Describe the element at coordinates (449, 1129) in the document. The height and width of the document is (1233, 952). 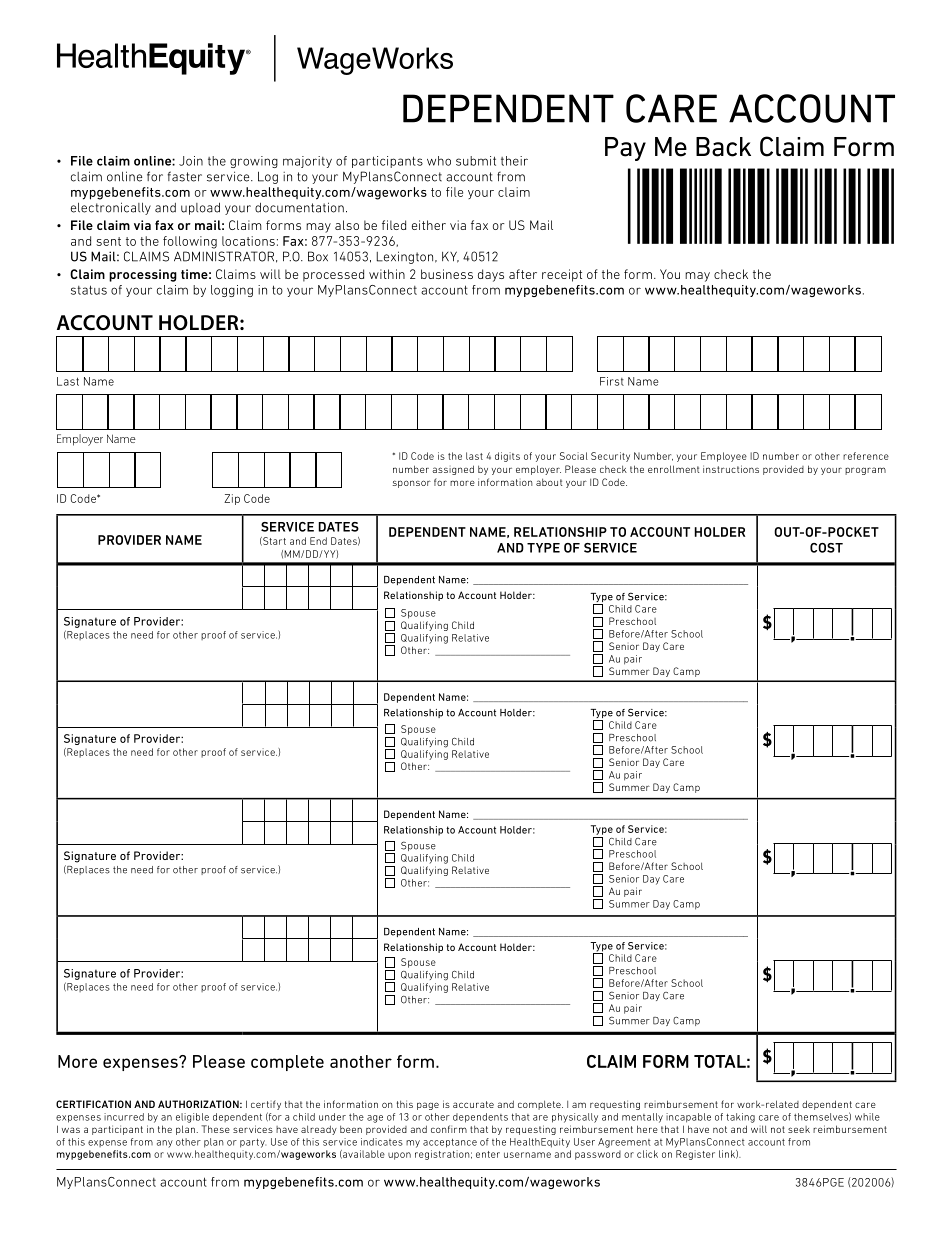
I see `confirm` at that location.
